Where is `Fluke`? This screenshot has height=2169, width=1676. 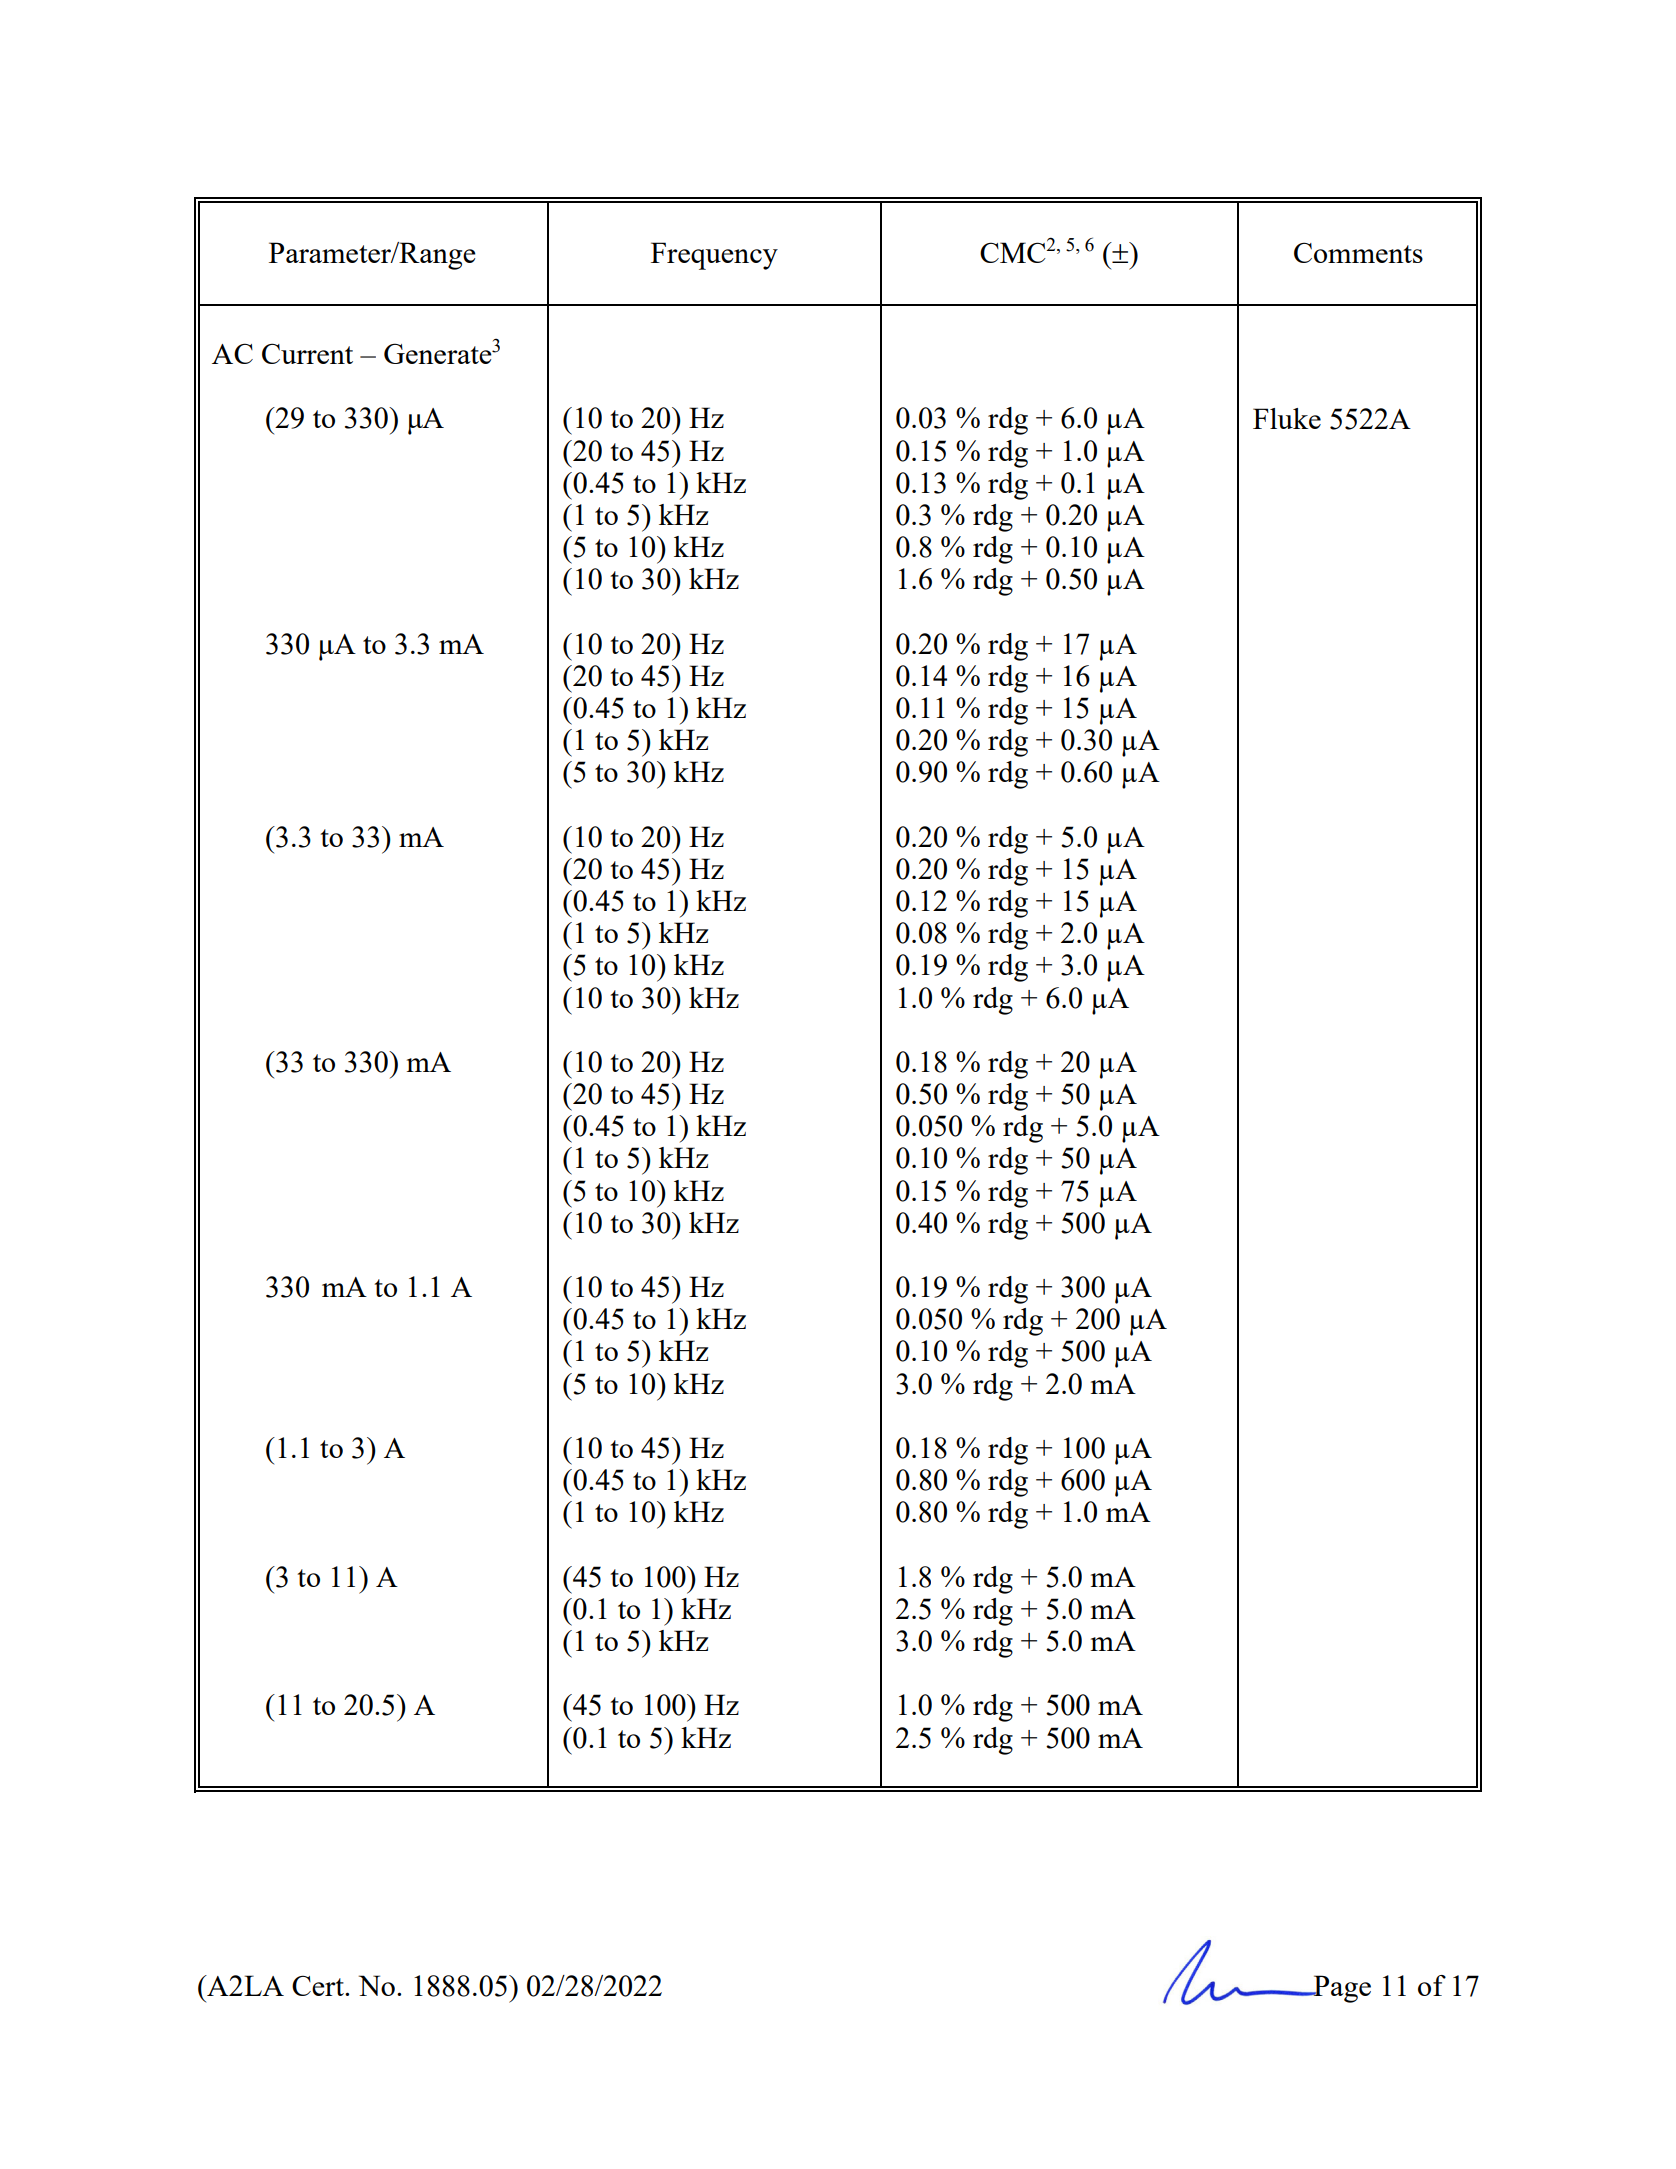
Fluke is located at coordinates (1287, 418).
